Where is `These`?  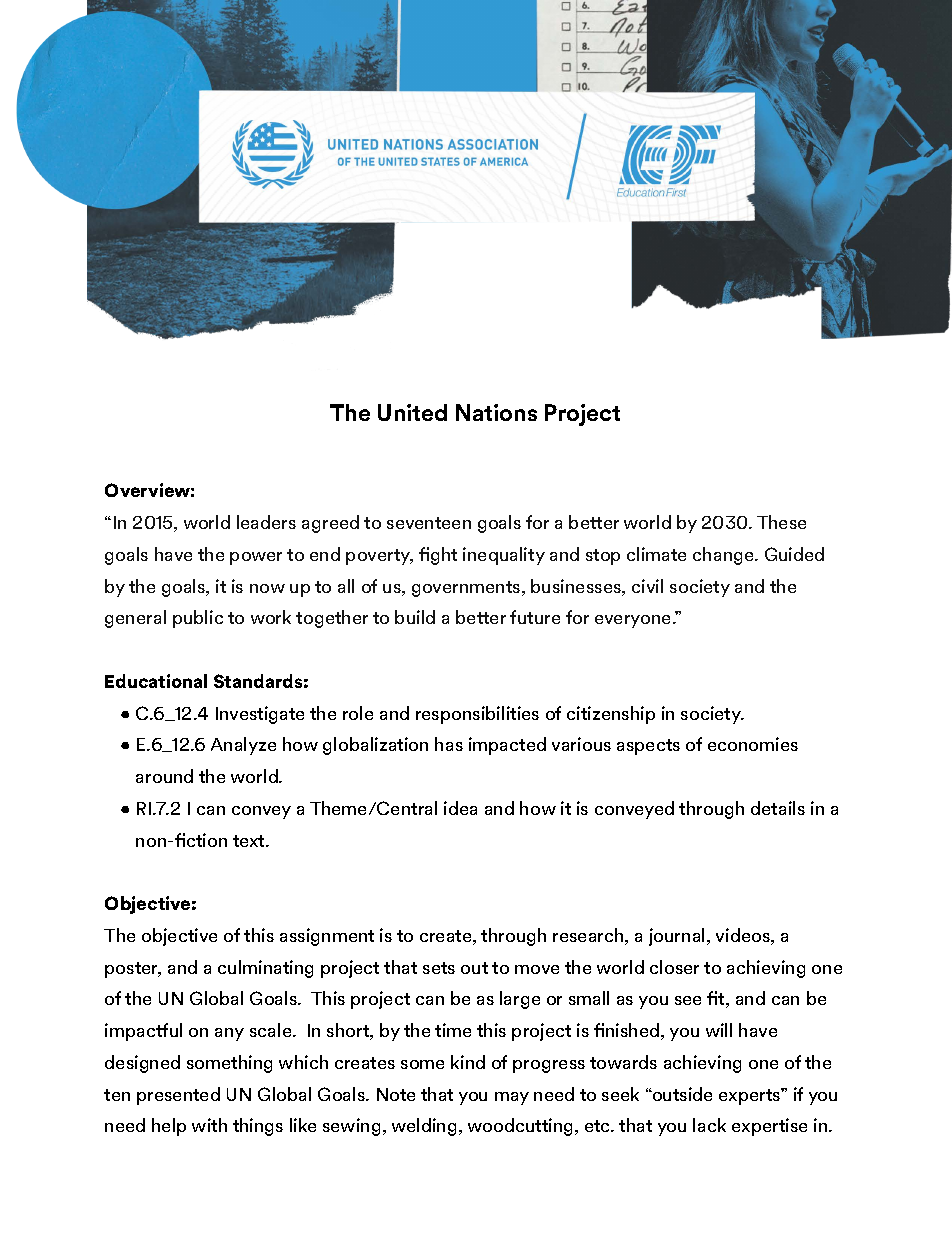 These is located at coordinates (781, 522).
